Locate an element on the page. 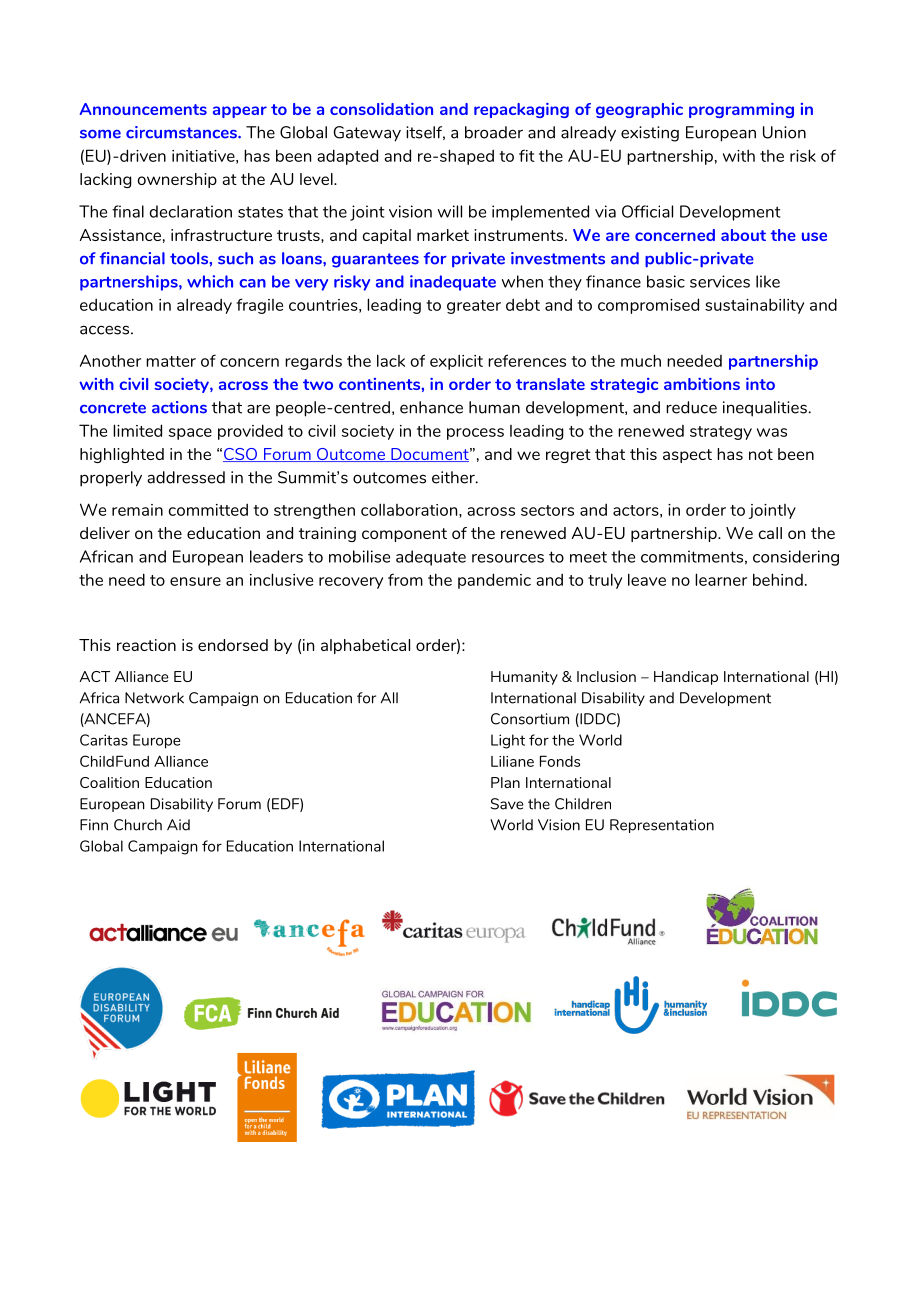  circumstances is located at coordinates (182, 132).
